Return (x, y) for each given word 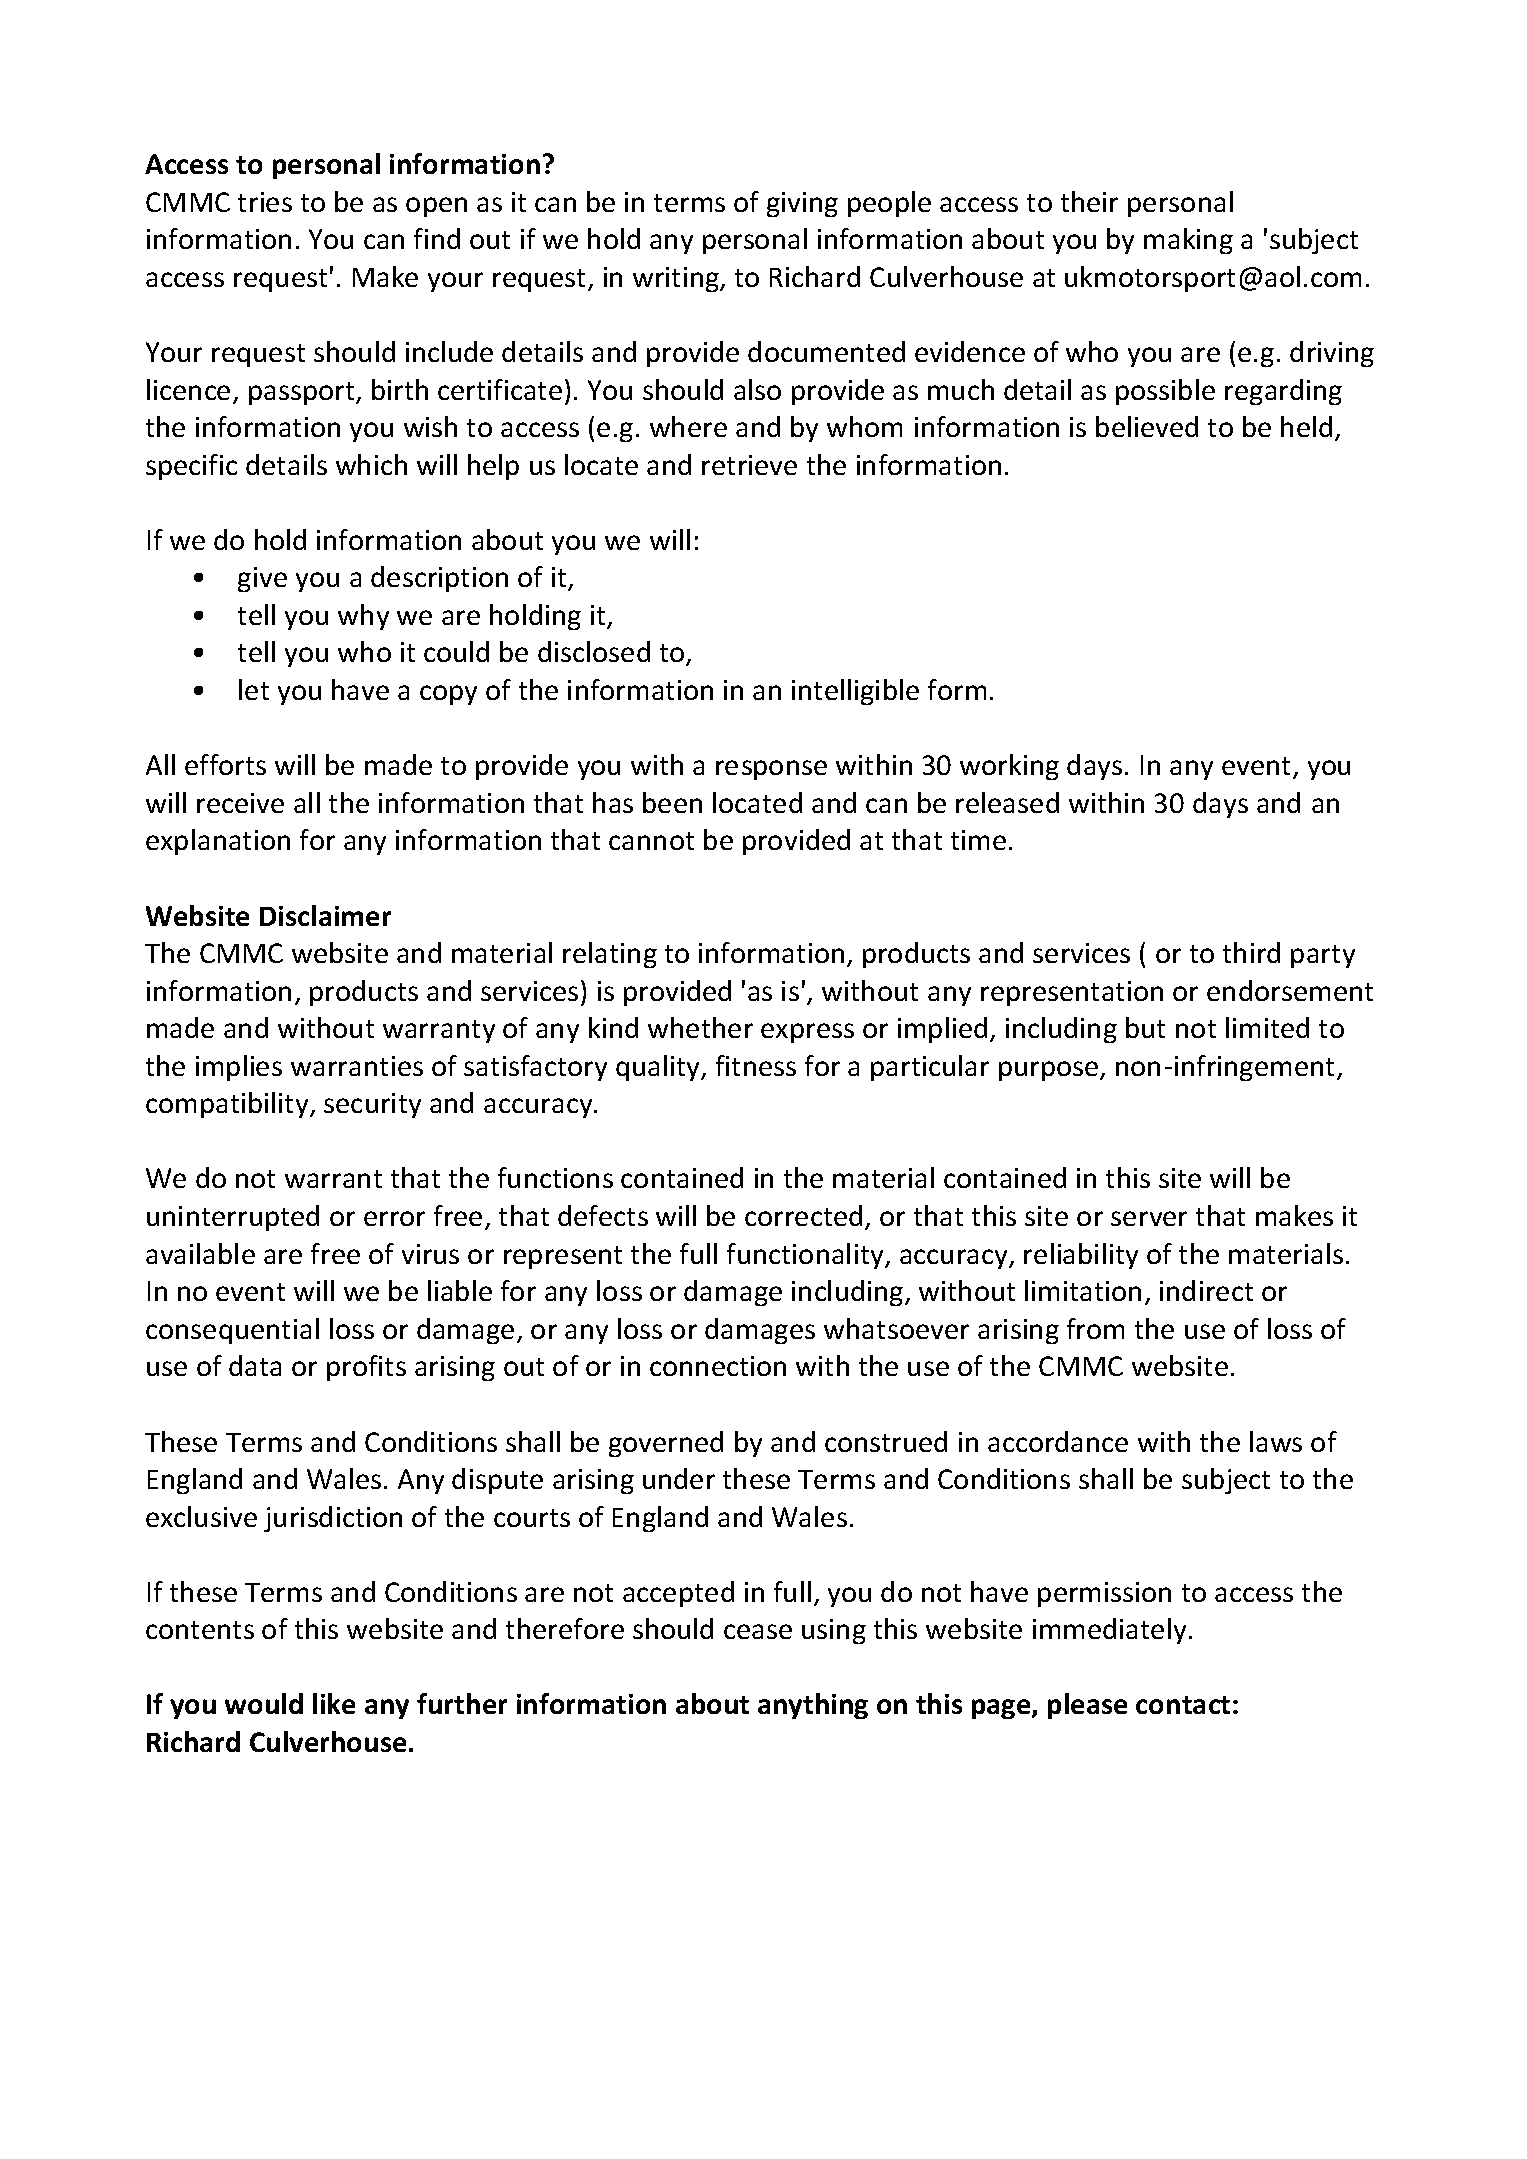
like (334, 1703)
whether (700, 1027)
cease (758, 1631)
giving (802, 204)
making (1188, 241)
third (1251, 952)
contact (1183, 1705)
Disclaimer (325, 915)
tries (265, 202)
